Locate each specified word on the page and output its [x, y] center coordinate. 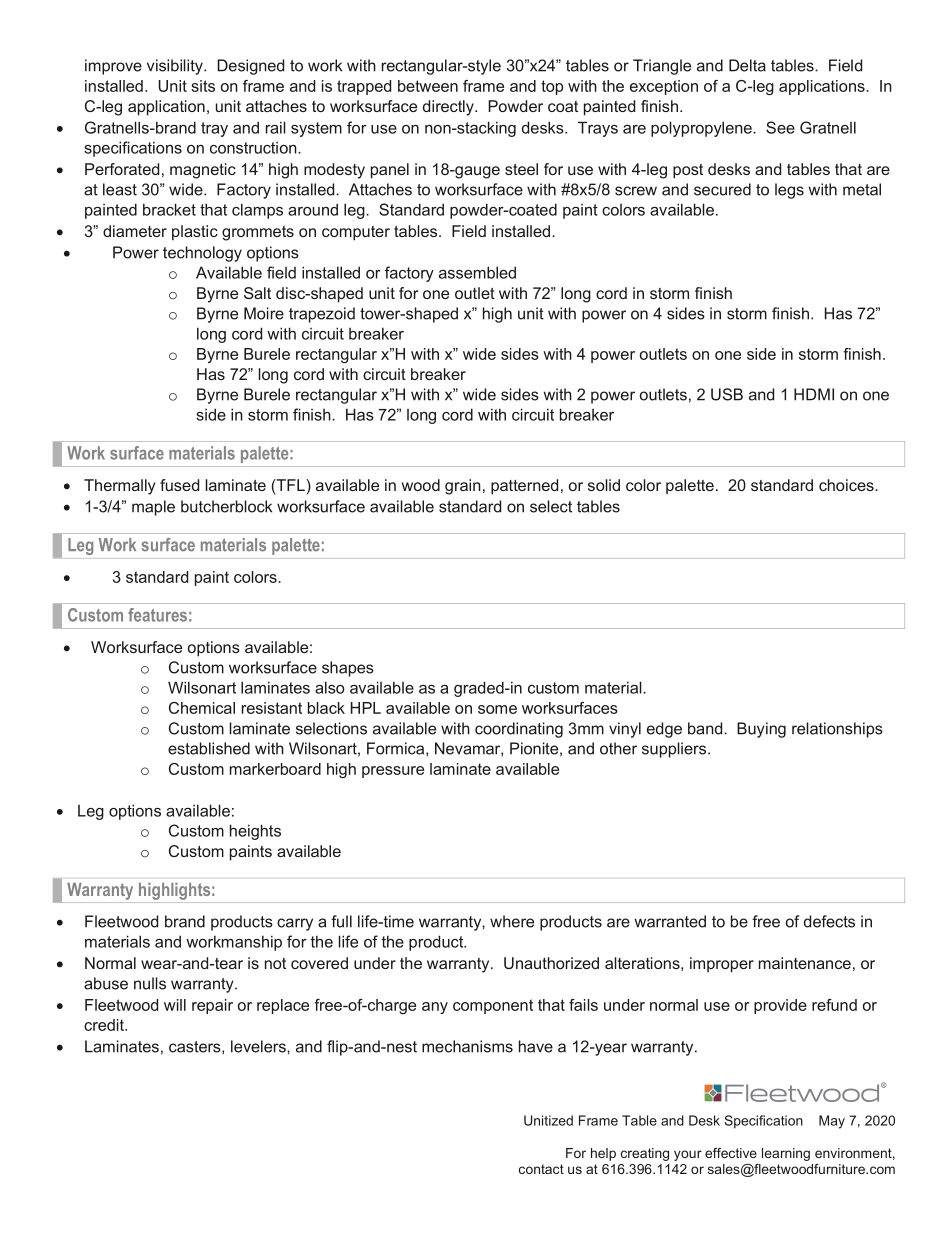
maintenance [805, 963]
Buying [761, 730]
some [497, 709]
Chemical [202, 708]
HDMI [814, 394]
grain [463, 487]
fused [179, 485]
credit [105, 1025]
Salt [257, 293]
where [512, 921]
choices [847, 485]
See [780, 127]
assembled [477, 272]
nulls [150, 983]
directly [449, 108]
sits [203, 86]
